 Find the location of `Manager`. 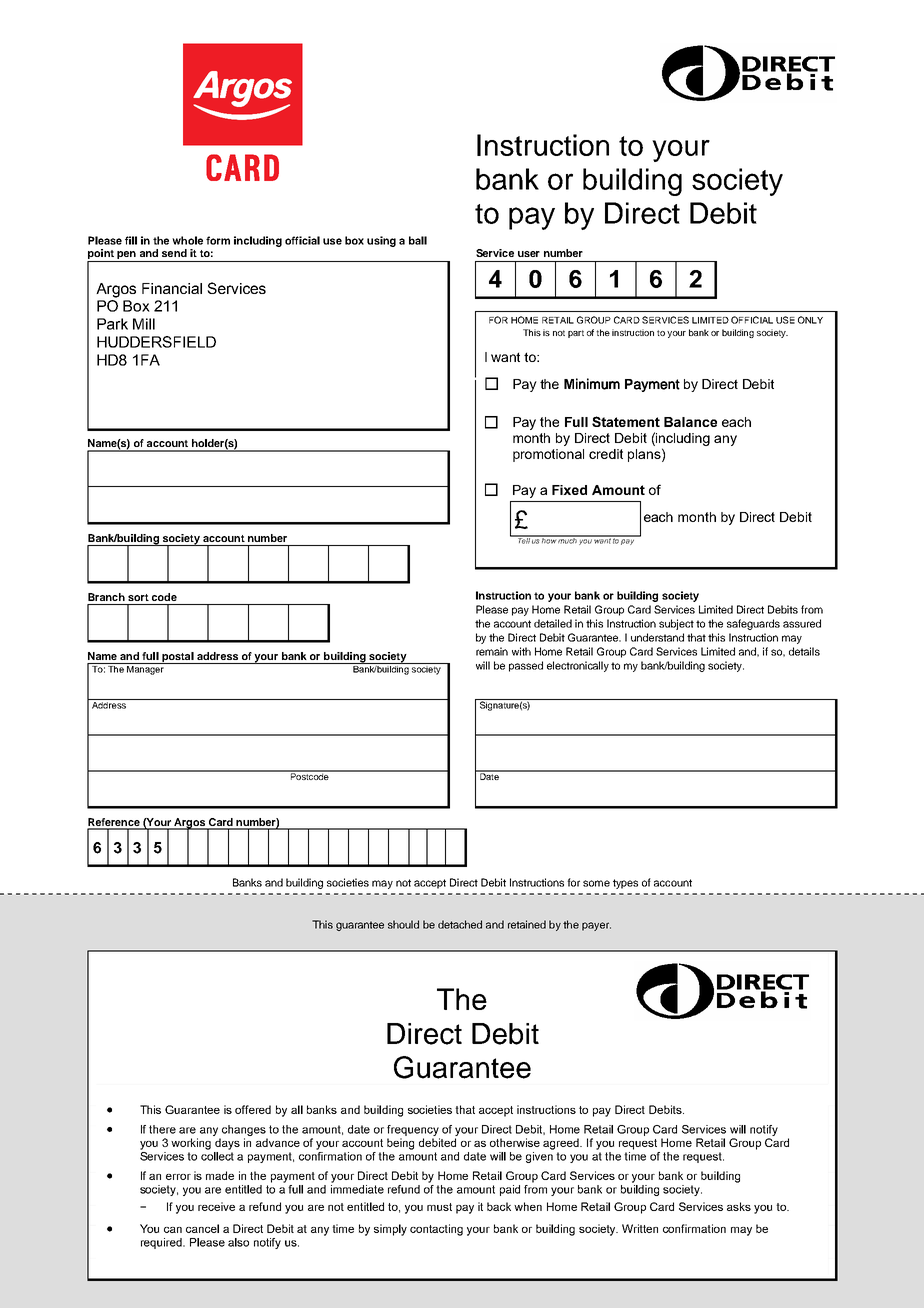

Manager is located at coordinates (145, 669).
